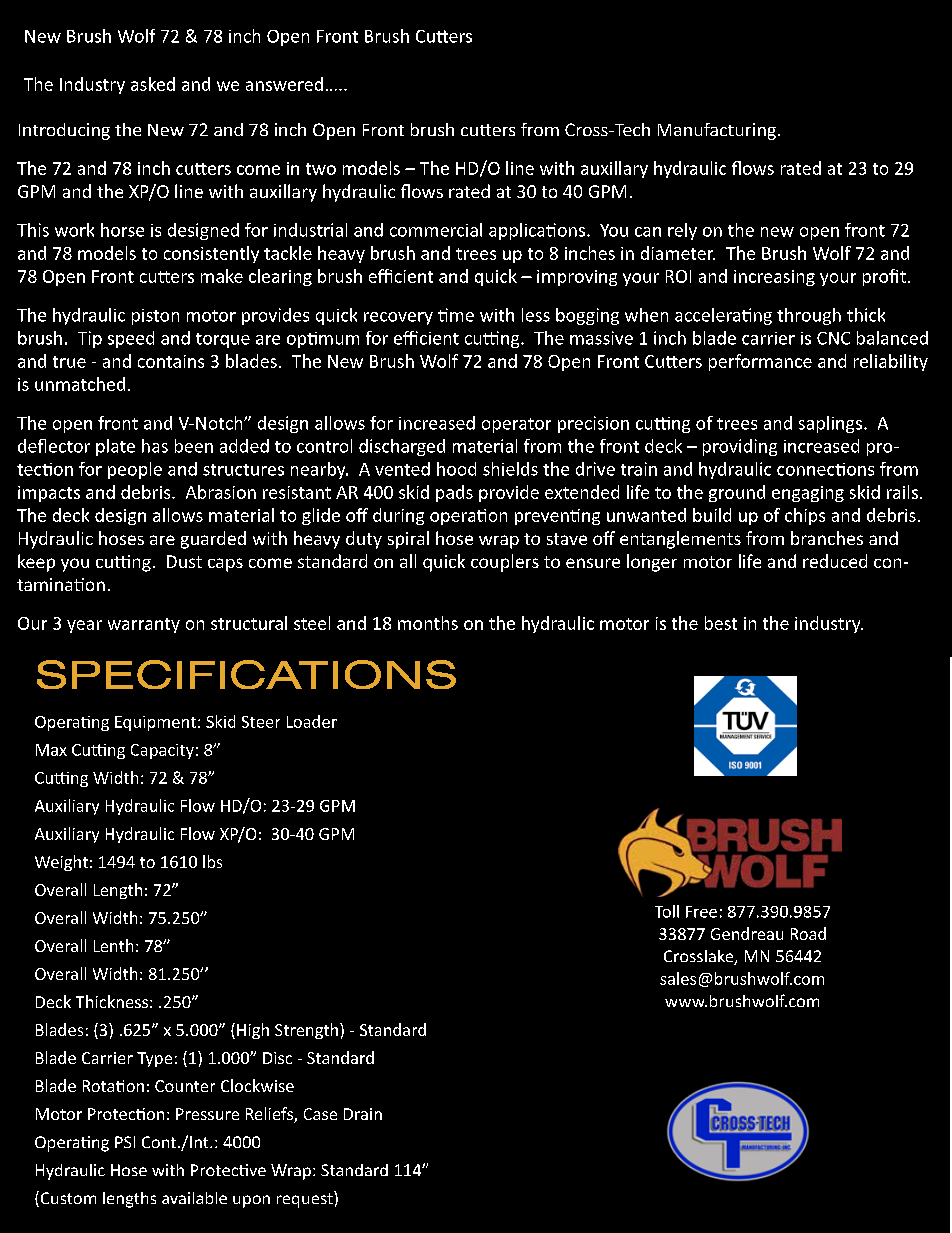  What do you see at coordinates (312, 721) in the screenshot?
I see `Loader` at bounding box center [312, 721].
